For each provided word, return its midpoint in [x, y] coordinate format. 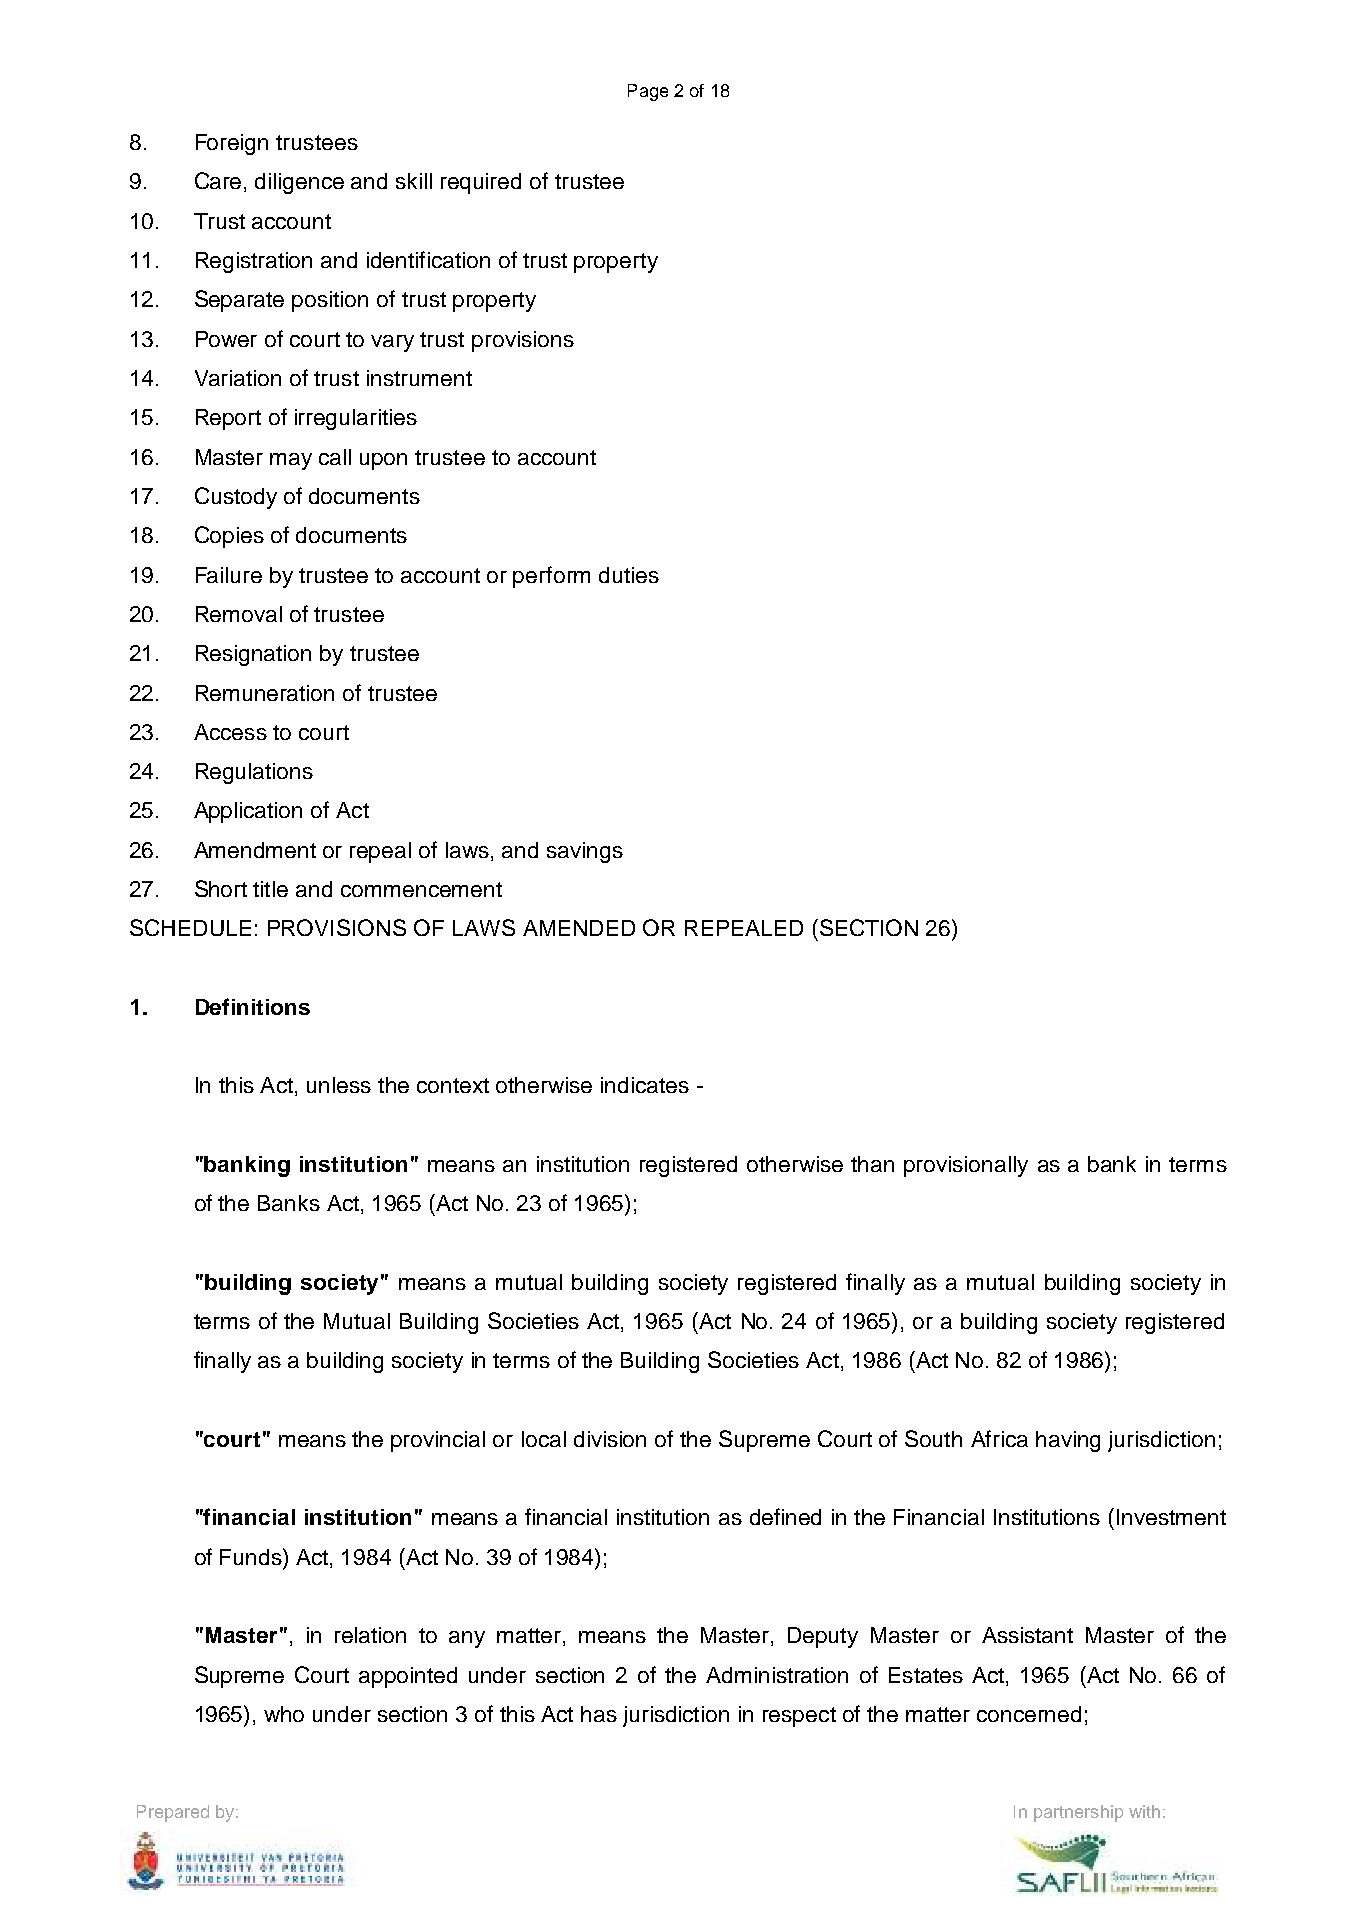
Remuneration [265, 693]
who [284, 1714]
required [481, 183]
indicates [645, 1085]
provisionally [966, 1166]
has [599, 1714]
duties [629, 575]
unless [339, 1085]
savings [585, 852]
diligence [299, 183]
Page [648, 92]
